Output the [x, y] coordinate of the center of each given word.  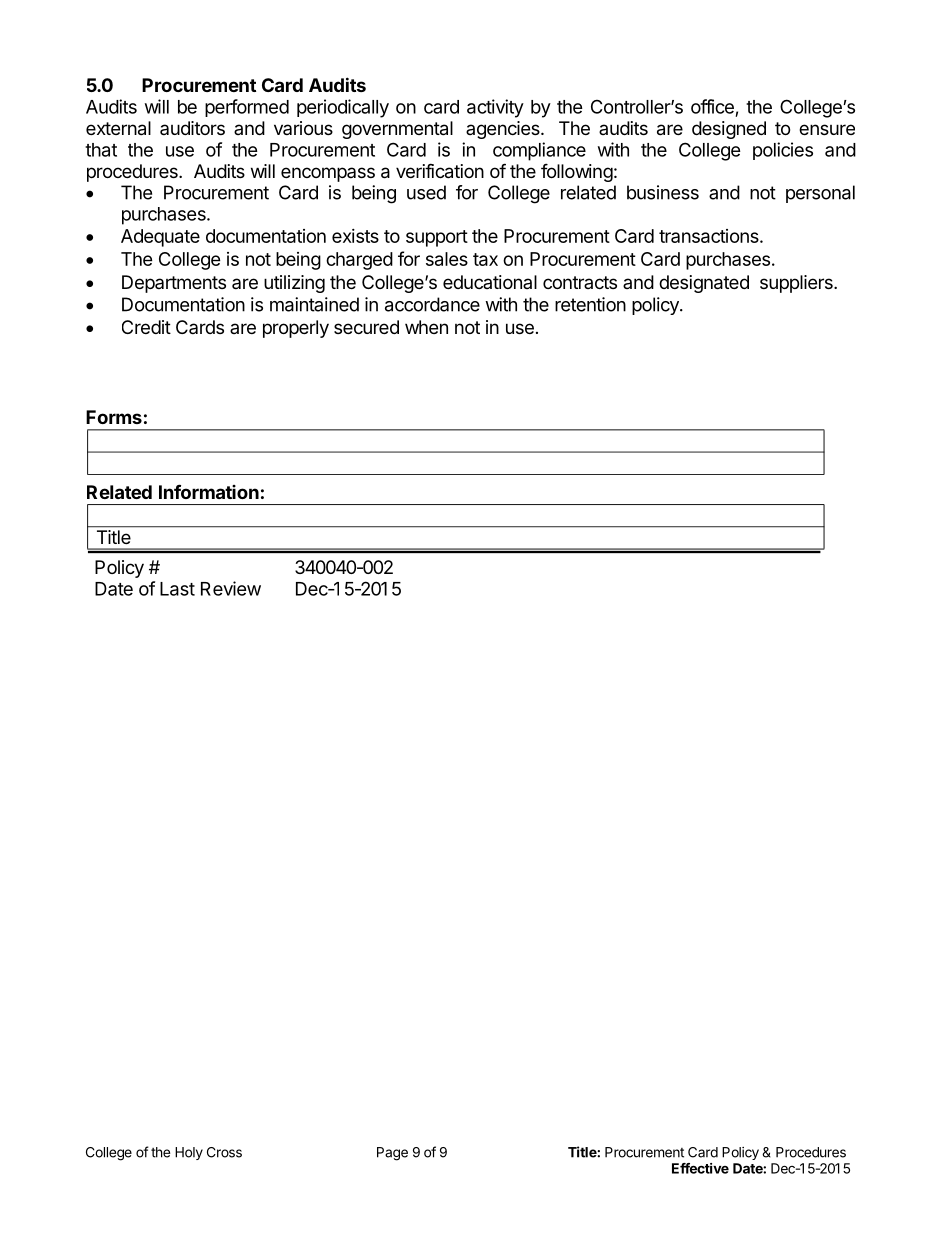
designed [729, 130]
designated [704, 284]
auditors [192, 128]
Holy [189, 1153]
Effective [700, 1168]
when [426, 327]
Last [177, 589]
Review [231, 588]
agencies [504, 130]
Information [209, 491]
